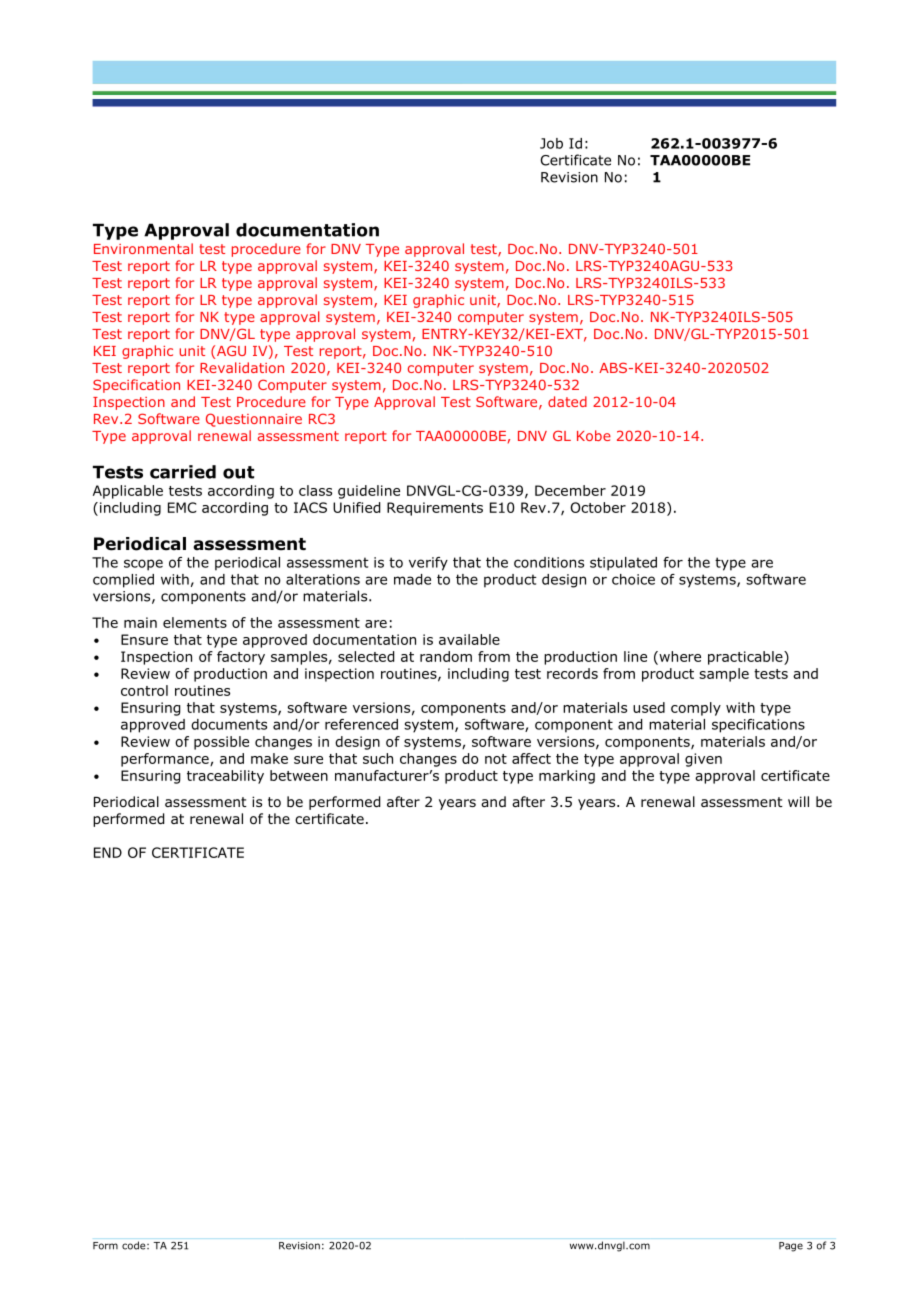 The image size is (924, 1308). What do you see at coordinates (567, 401) in the page?
I see `dated` at bounding box center [567, 401].
